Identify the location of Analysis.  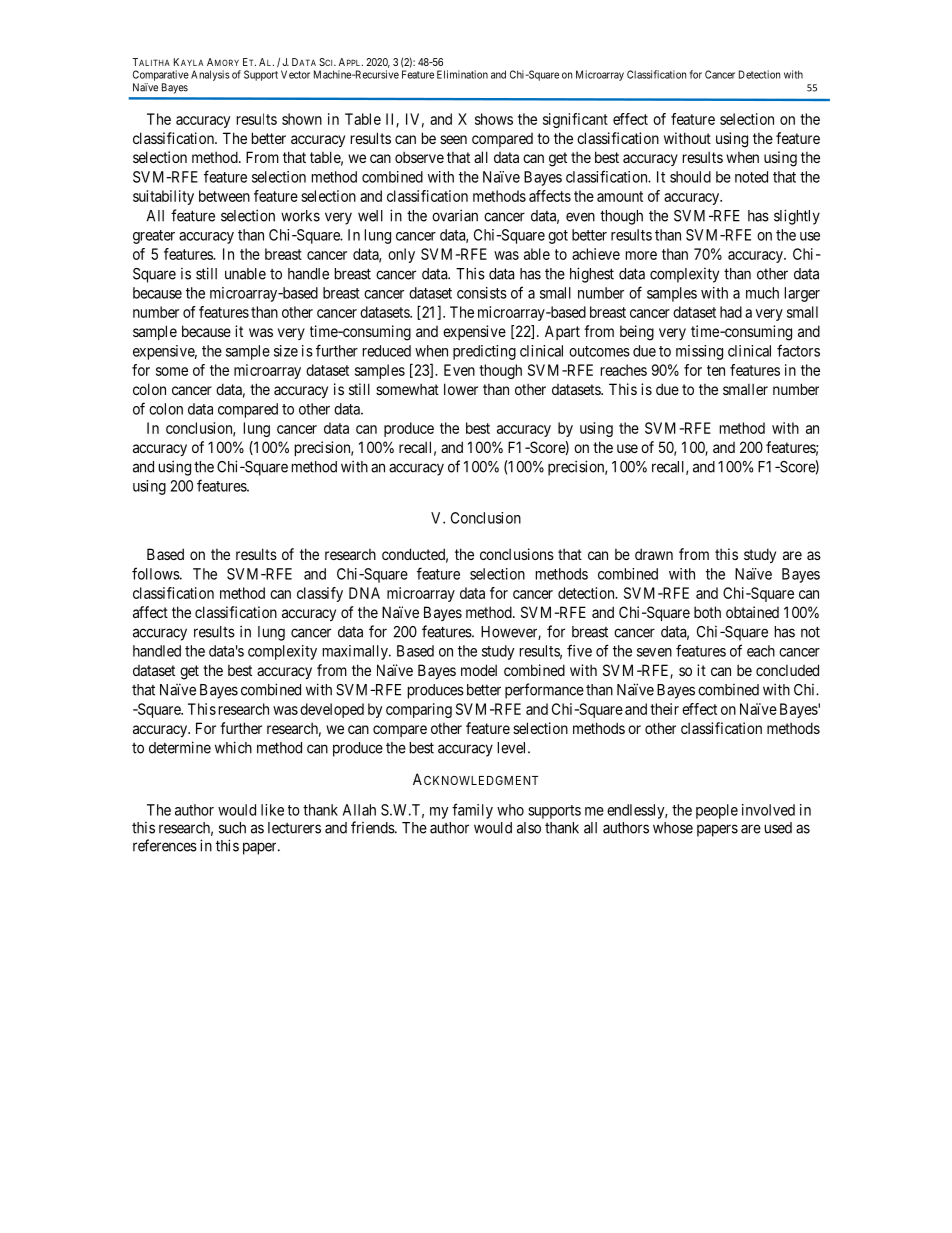
(210, 75).
